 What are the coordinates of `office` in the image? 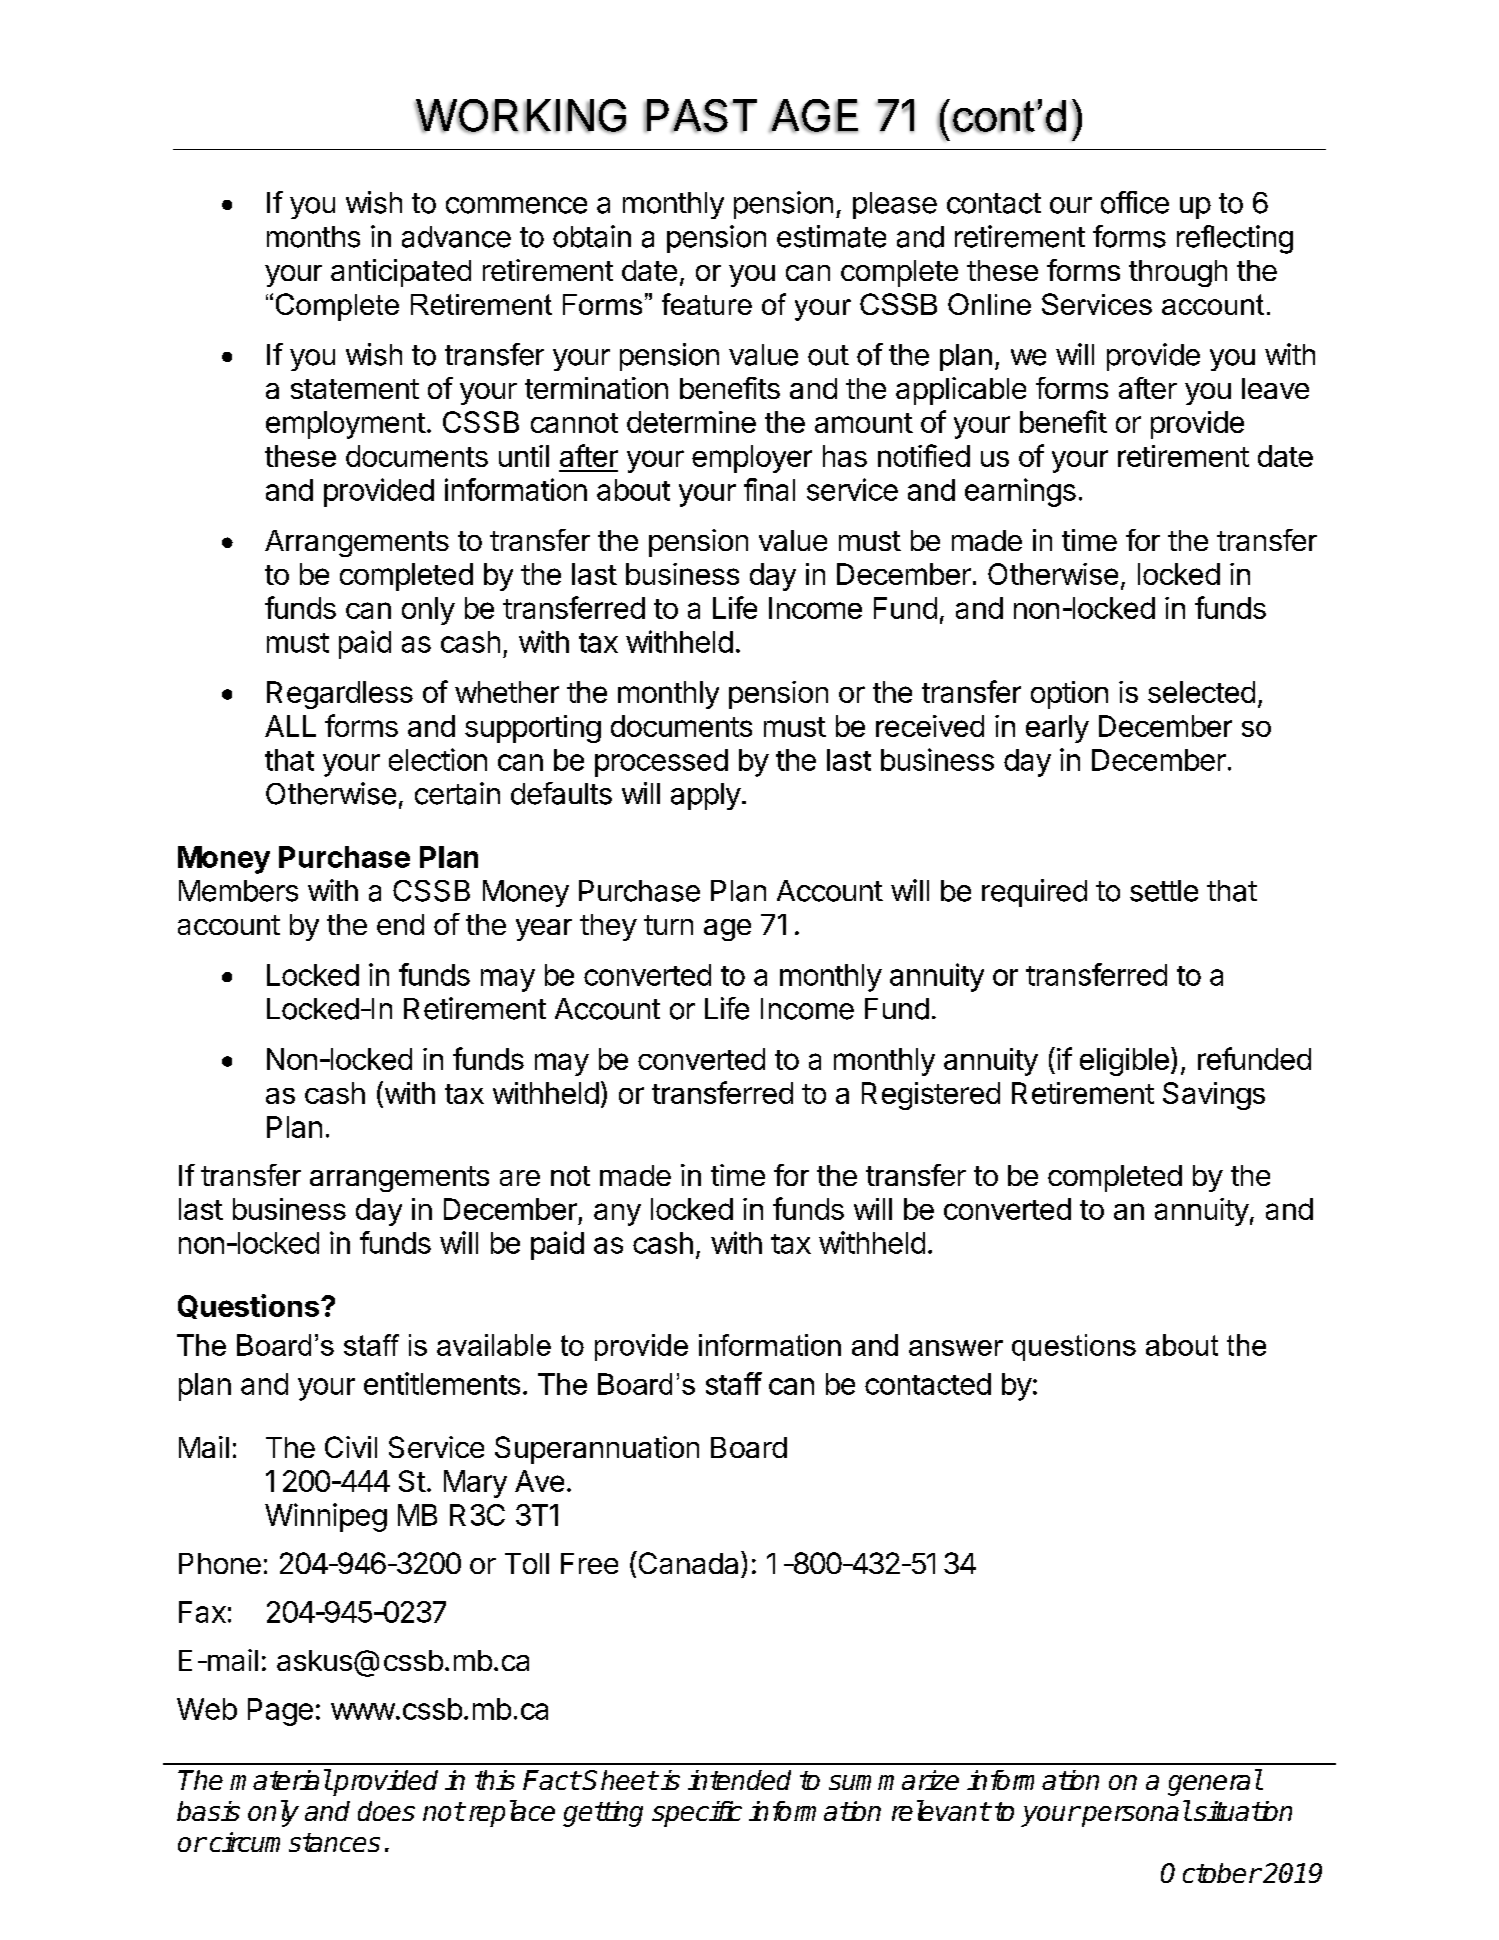 It's located at (1135, 202).
